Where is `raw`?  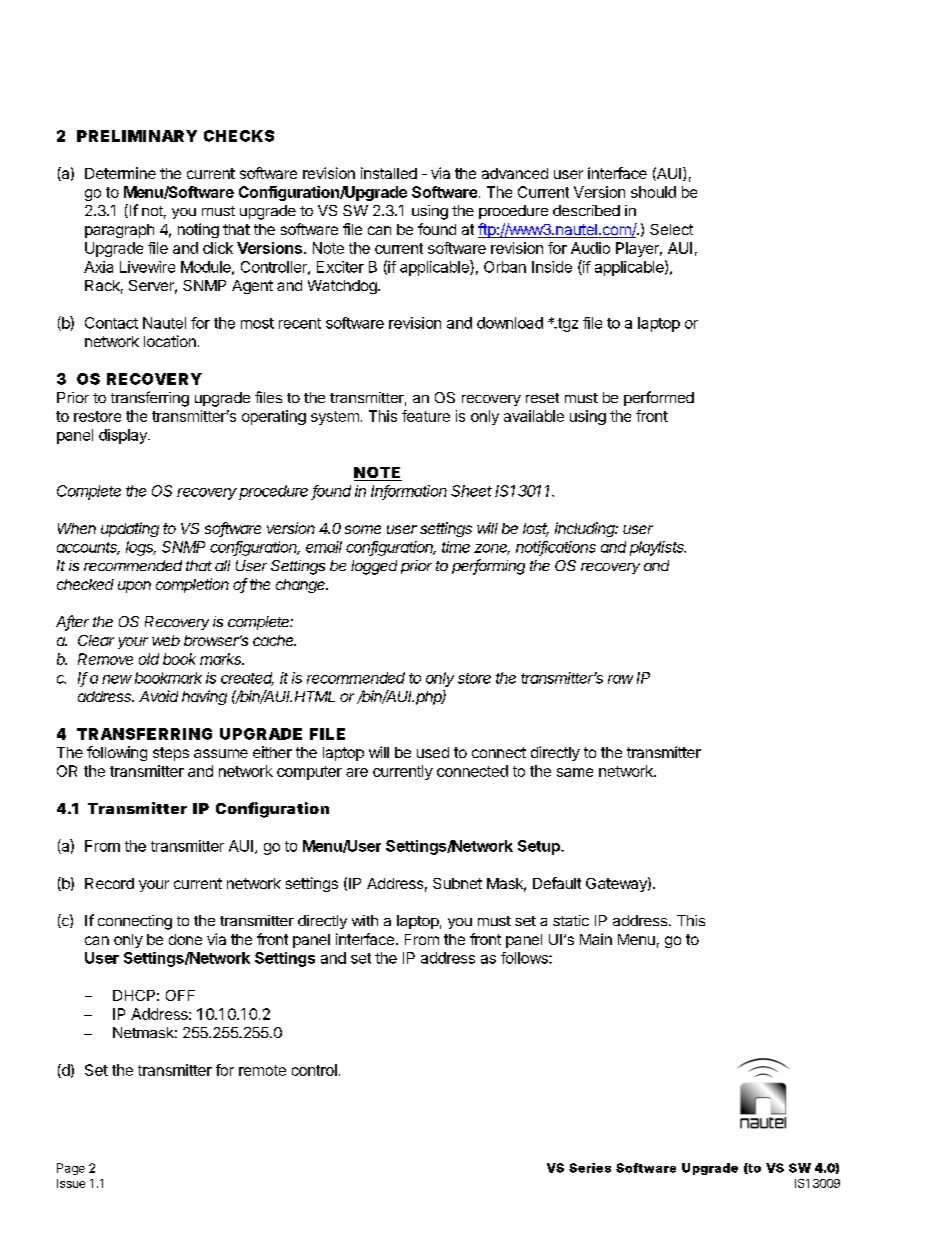
raw is located at coordinates (620, 679).
